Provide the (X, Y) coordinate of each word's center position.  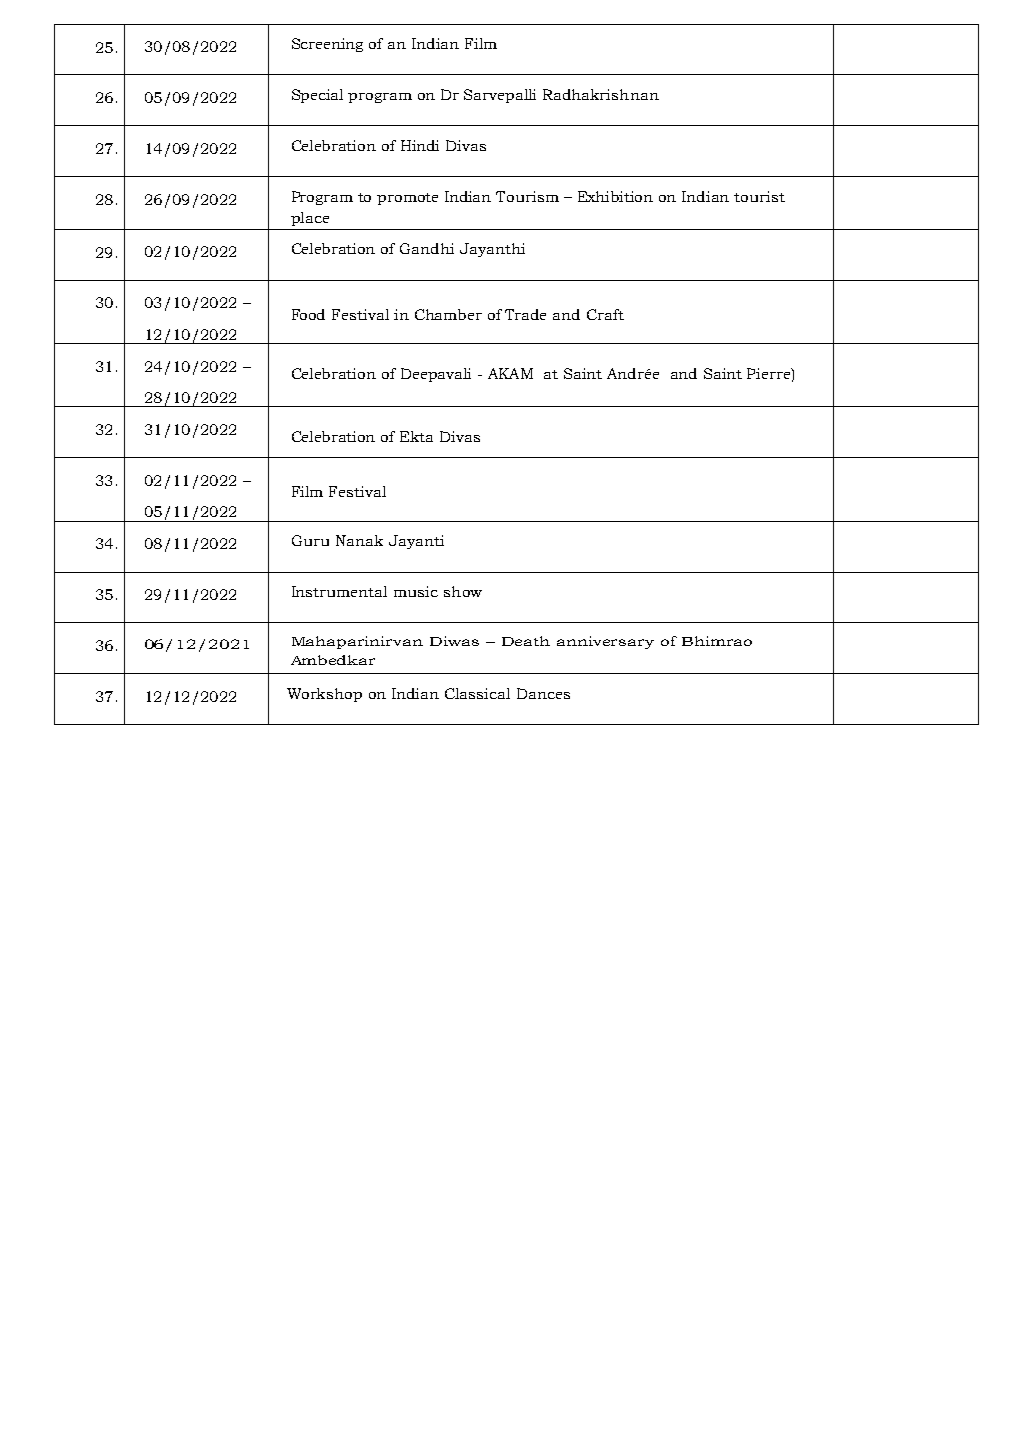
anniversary (605, 642)
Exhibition (615, 196)
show (463, 591)
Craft (605, 314)
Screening (327, 45)
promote (407, 199)
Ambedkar (333, 660)
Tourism (527, 196)
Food (308, 314)
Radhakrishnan (601, 94)
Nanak (359, 540)
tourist (759, 196)
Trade (525, 314)
